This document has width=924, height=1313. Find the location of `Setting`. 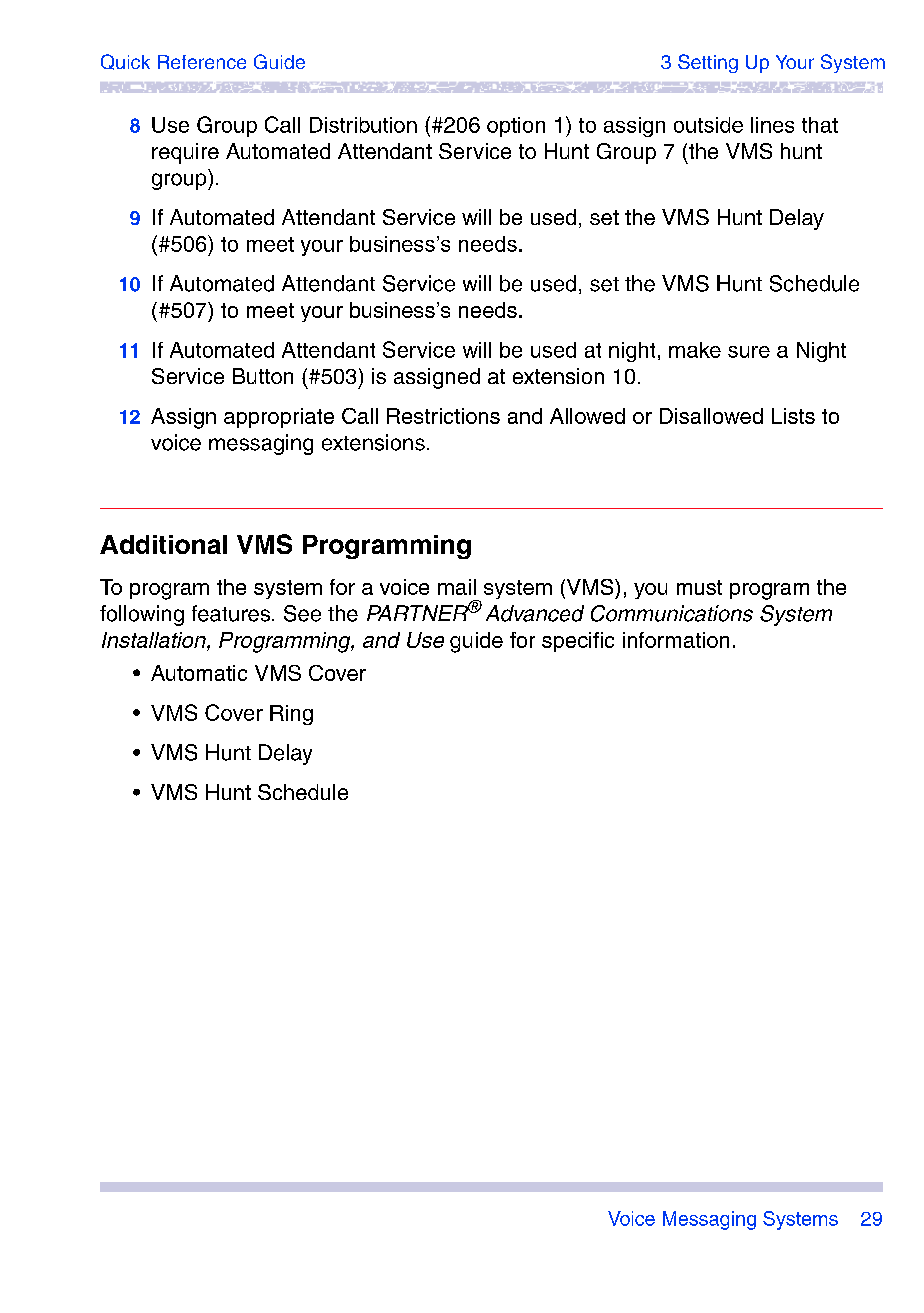

Setting is located at coordinates (708, 63).
